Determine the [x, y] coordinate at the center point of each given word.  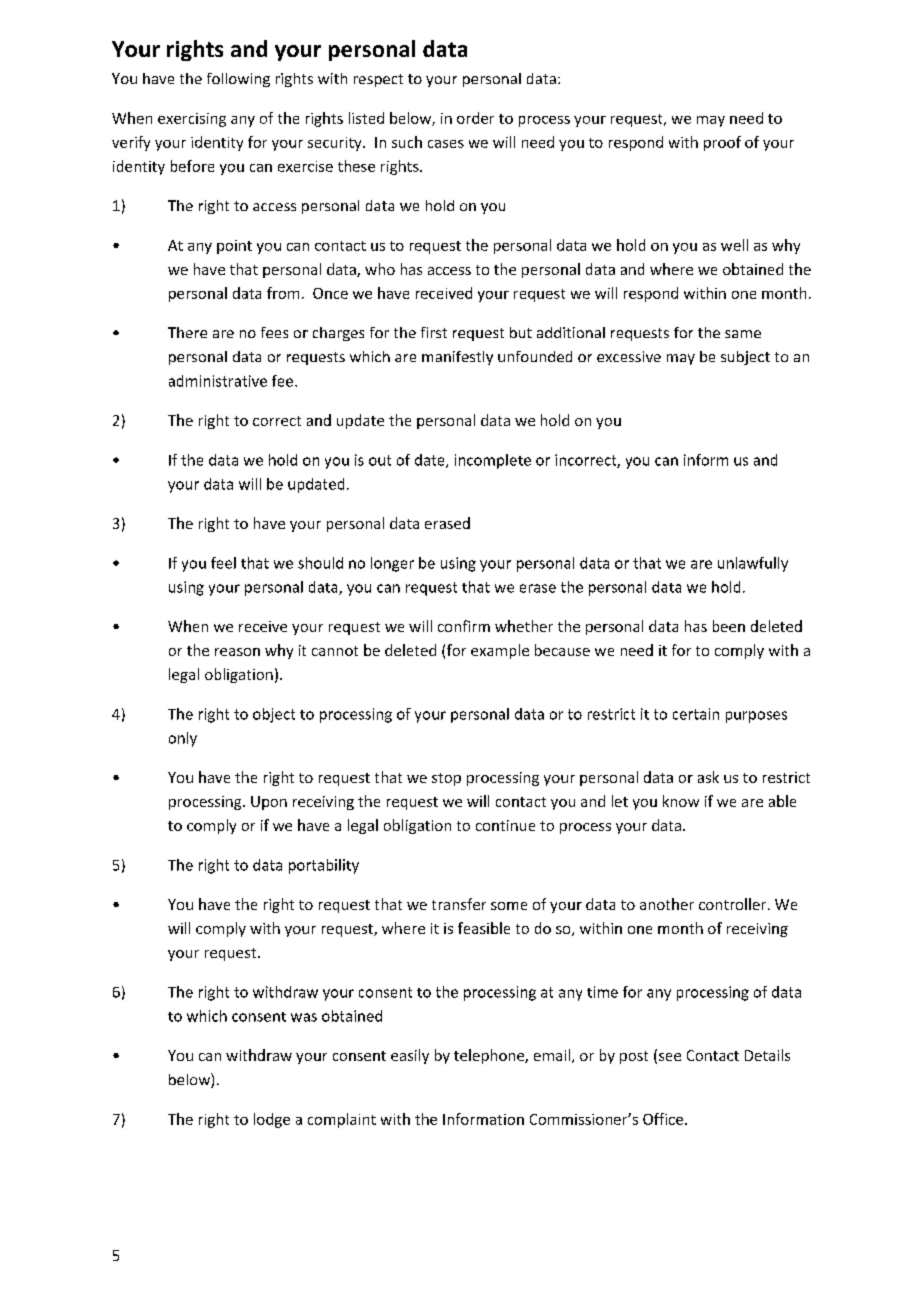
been [729, 626]
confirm [464, 626]
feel [223, 563]
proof [722, 143]
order [475, 118]
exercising [192, 120]
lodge [272, 1120]
